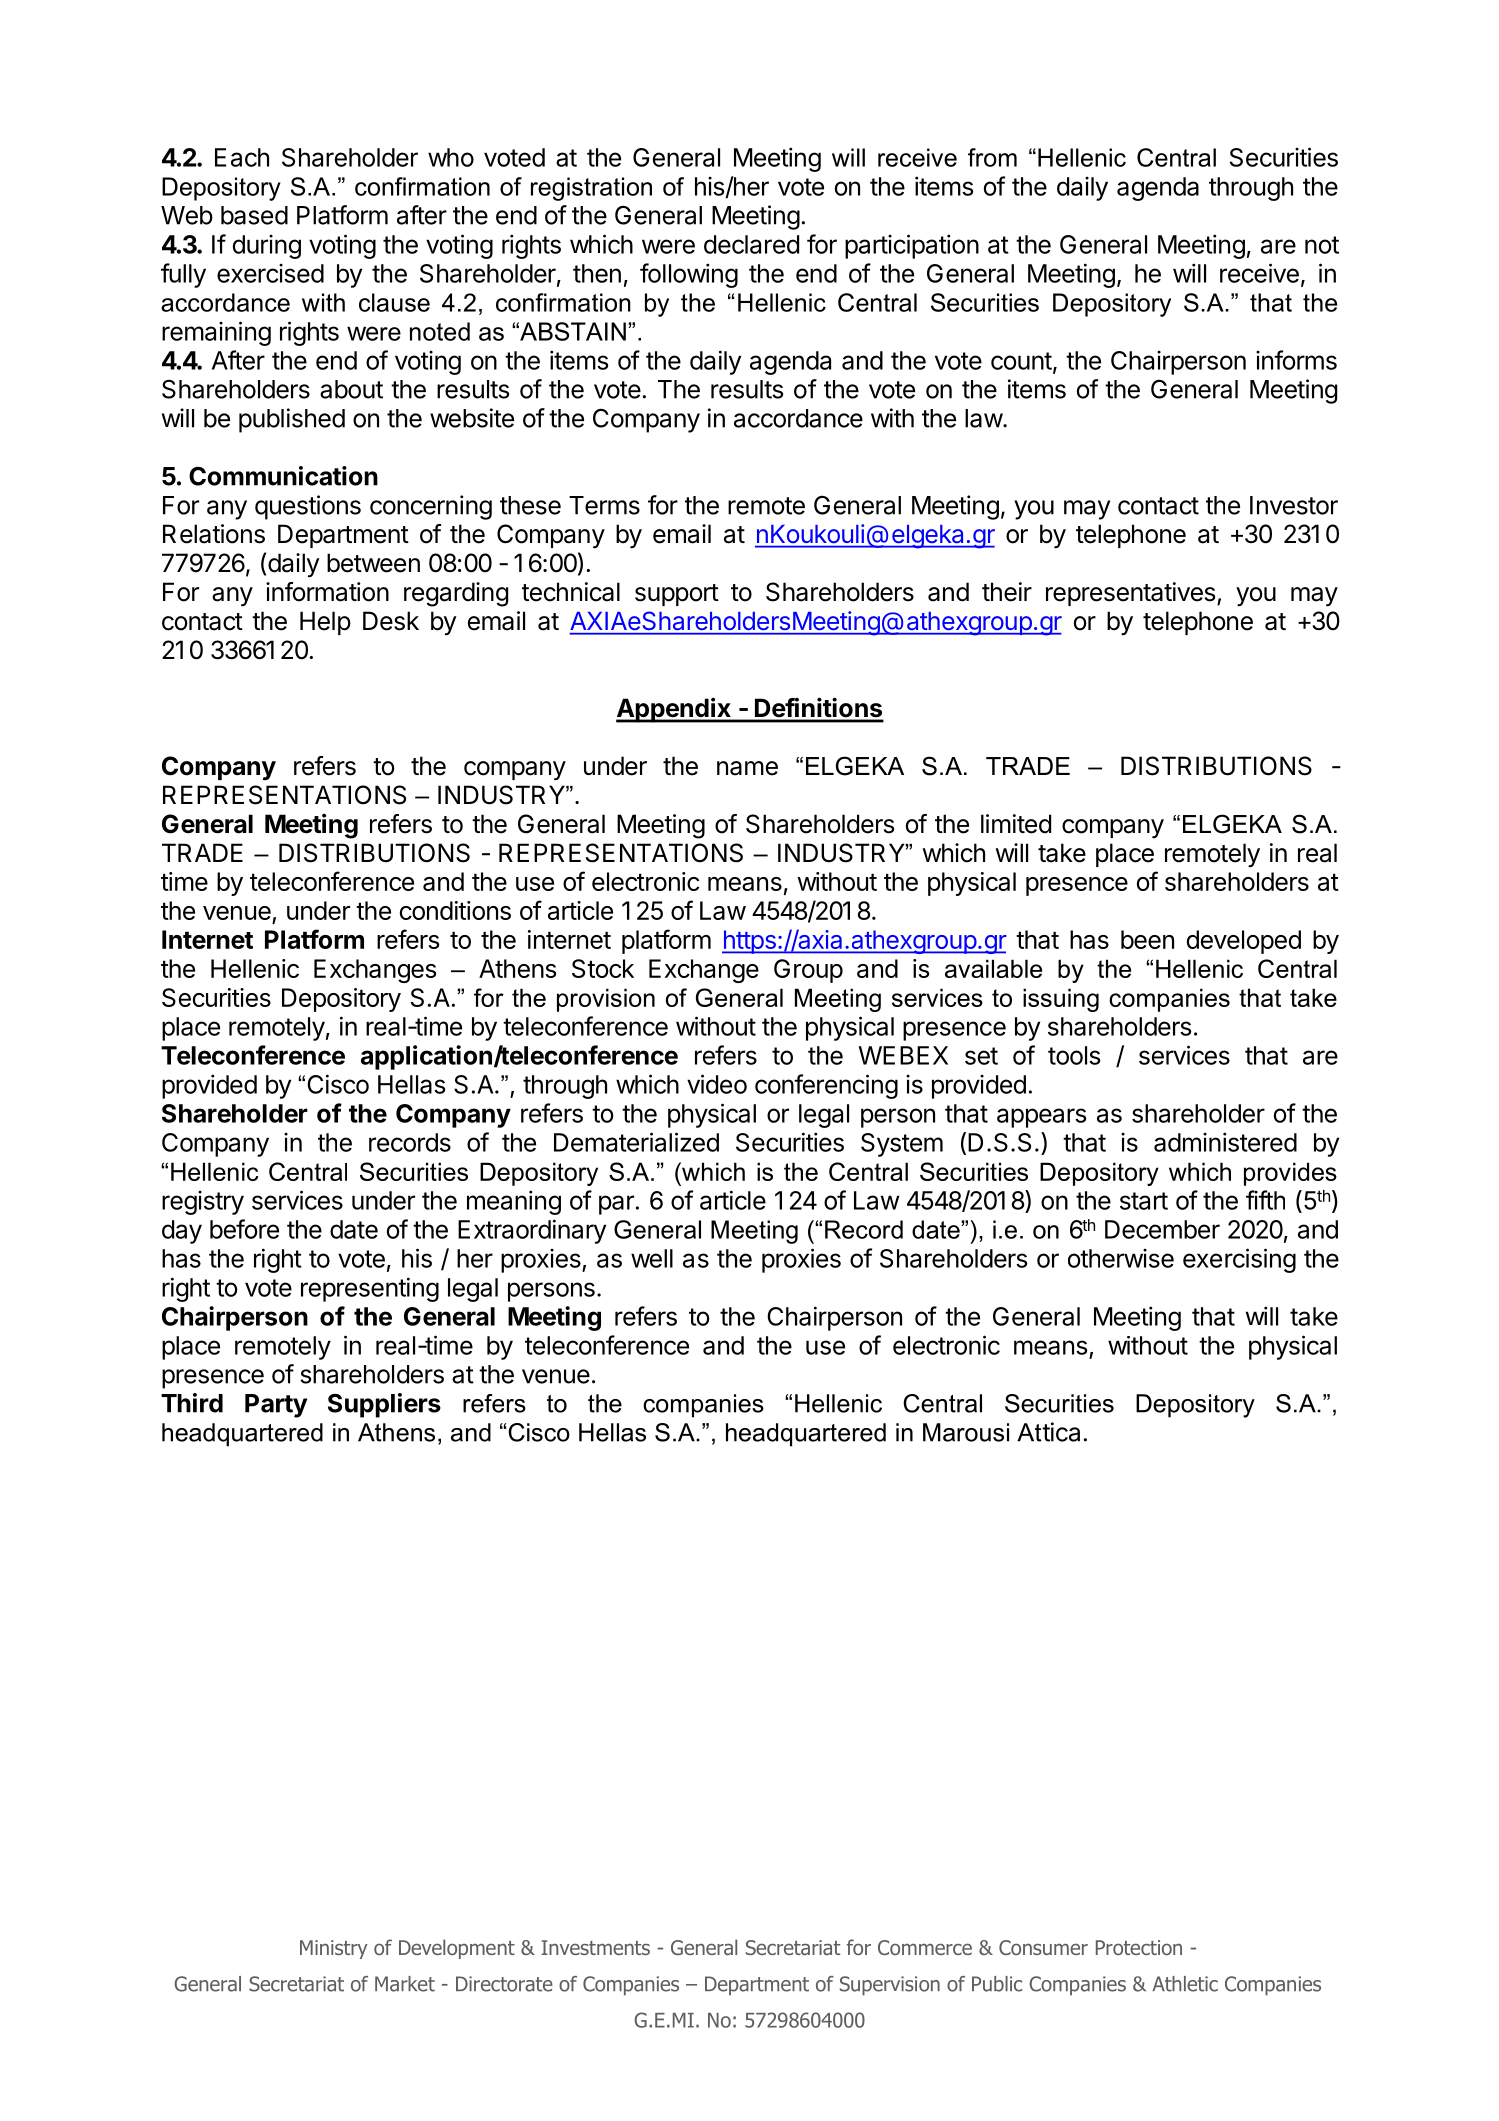 The image size is (1499, 2121). Describe the element at coordinates (992, 157) in the screenshot. I see `from` at that location.
